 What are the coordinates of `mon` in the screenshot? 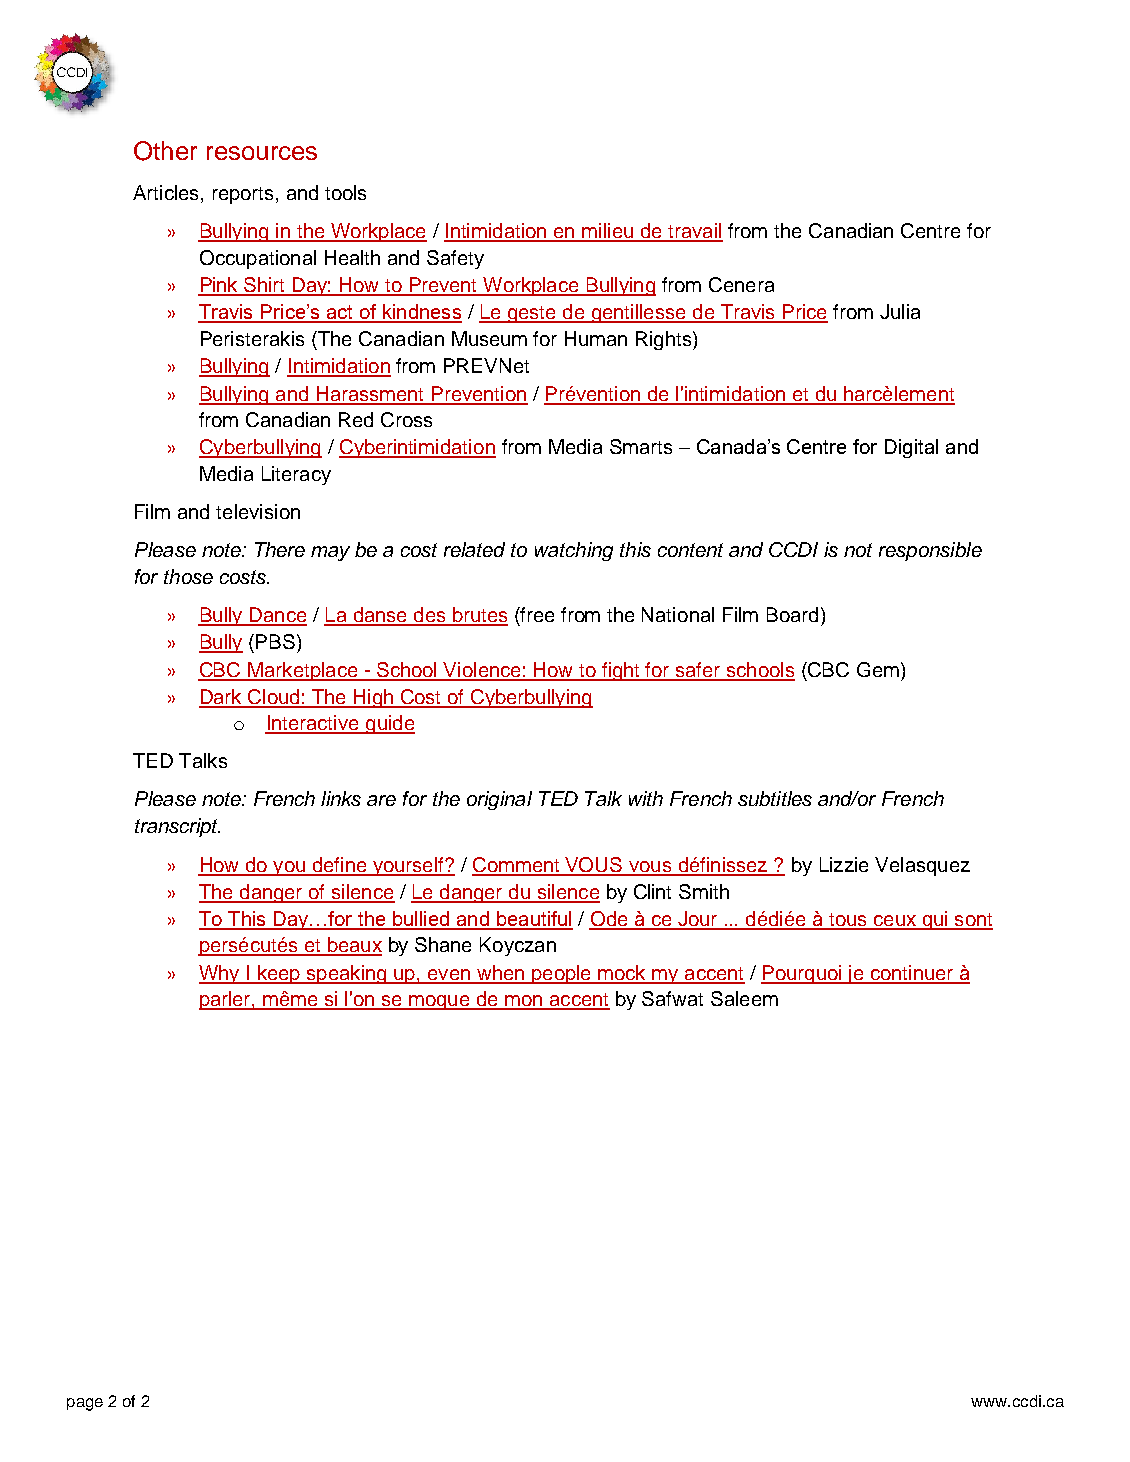 It's located at (524, 1002).
